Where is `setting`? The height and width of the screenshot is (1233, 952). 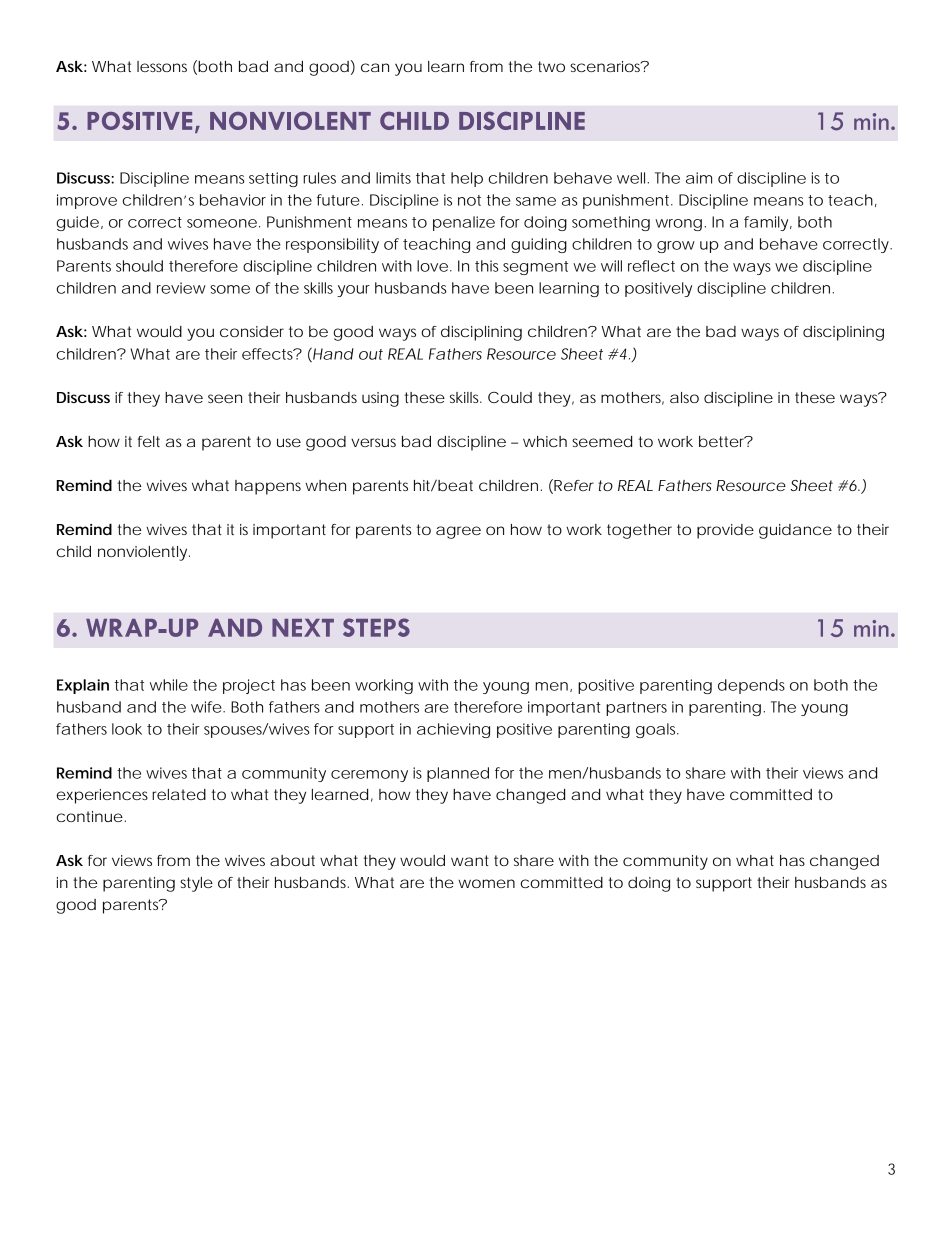
setting is located at coordinates (273, 179).
